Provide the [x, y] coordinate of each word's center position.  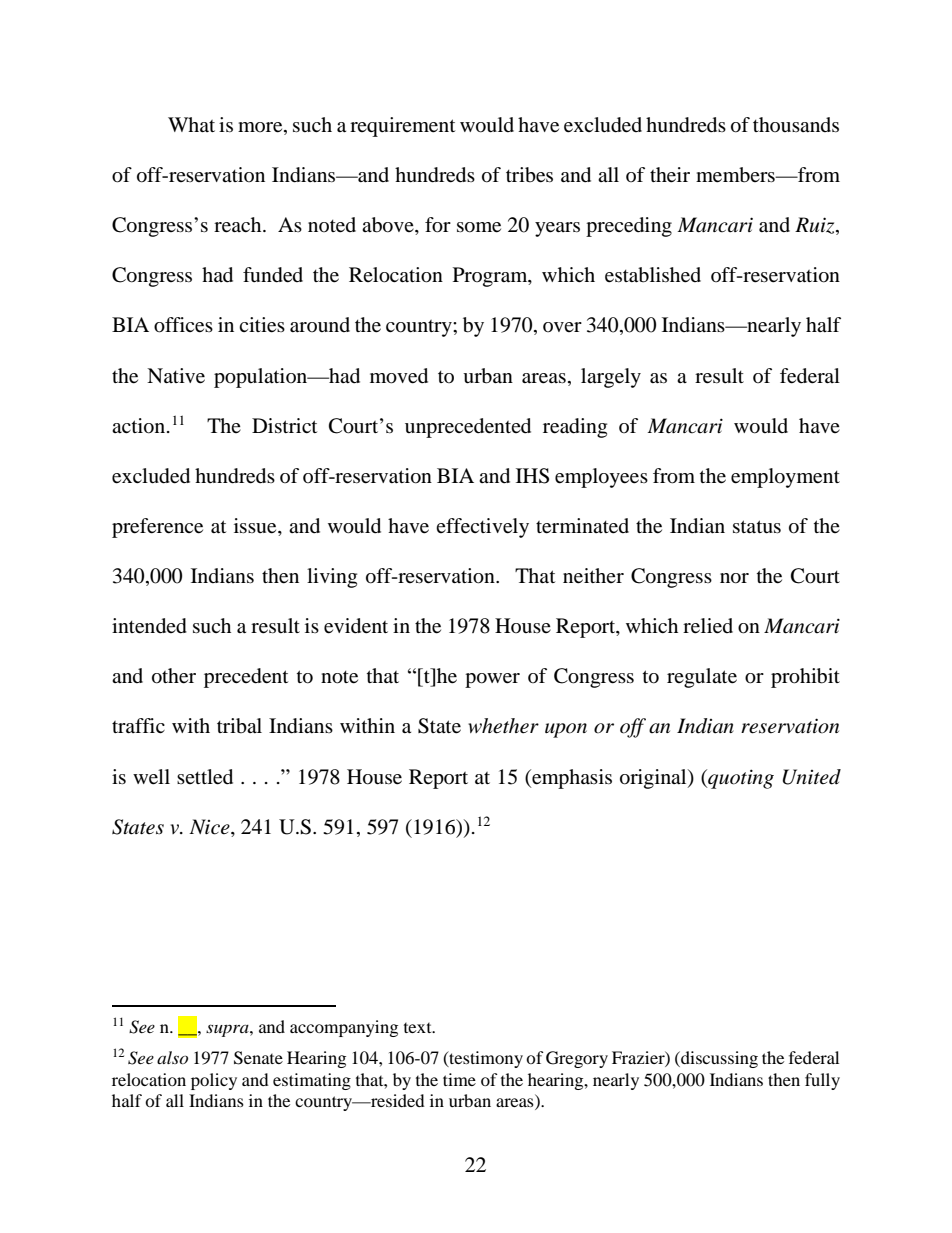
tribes [529, 175]
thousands [796, 124]
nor [734, 578]
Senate [258, 1058]
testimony [485, 1059]
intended [149, 626]
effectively [482, 528]
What [191, 124]
